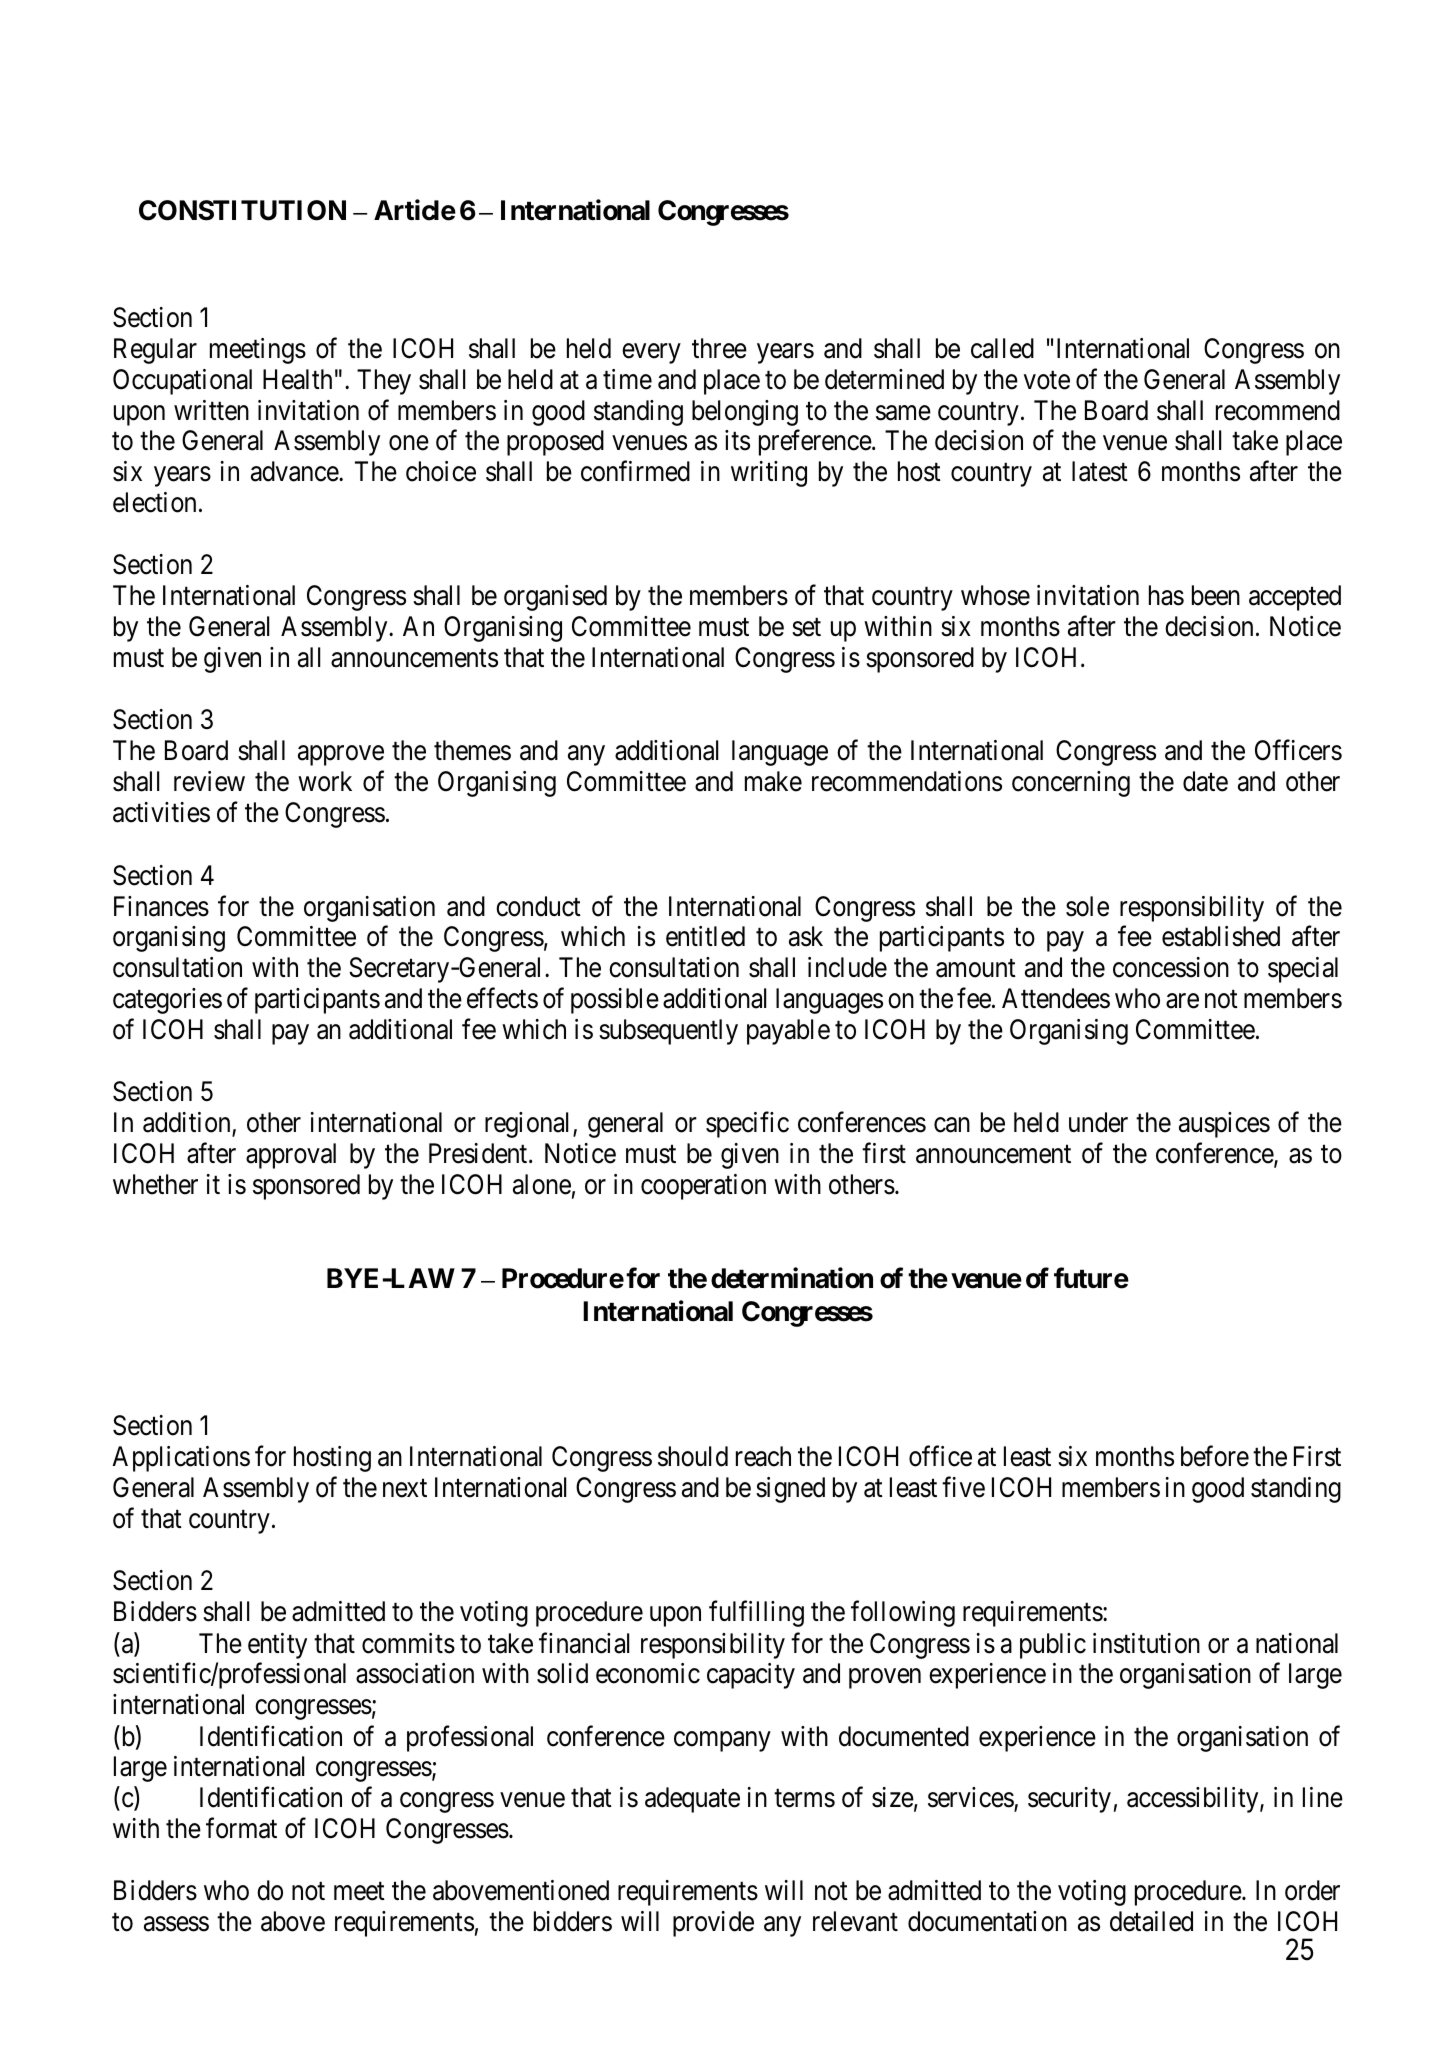  Describe the element at coordinates (291, 1156) in the screenshot. I see `approval` at that location.
